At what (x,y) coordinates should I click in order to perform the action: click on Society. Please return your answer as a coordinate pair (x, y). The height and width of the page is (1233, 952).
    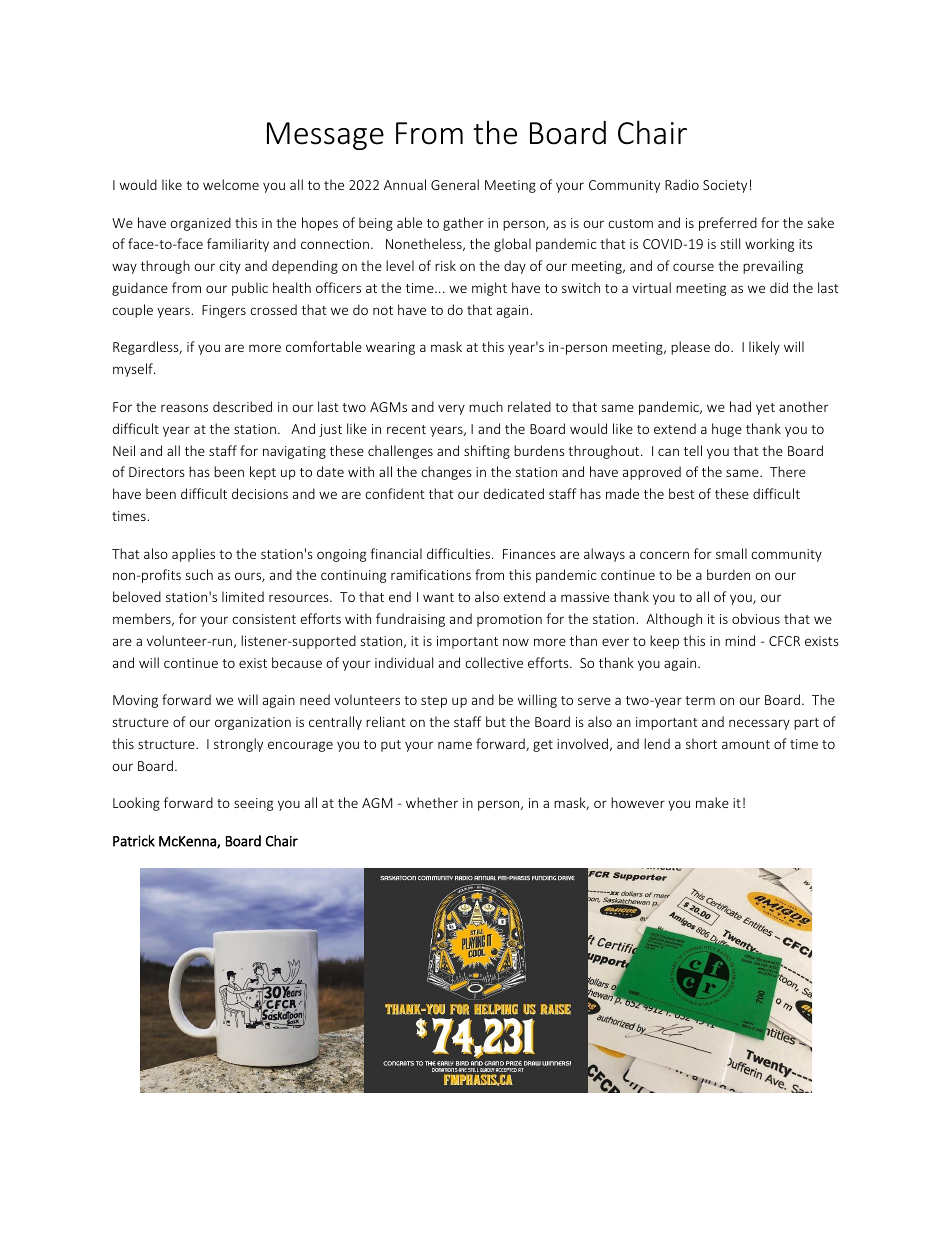
    Looking at the image, I should click on (725, 186).
